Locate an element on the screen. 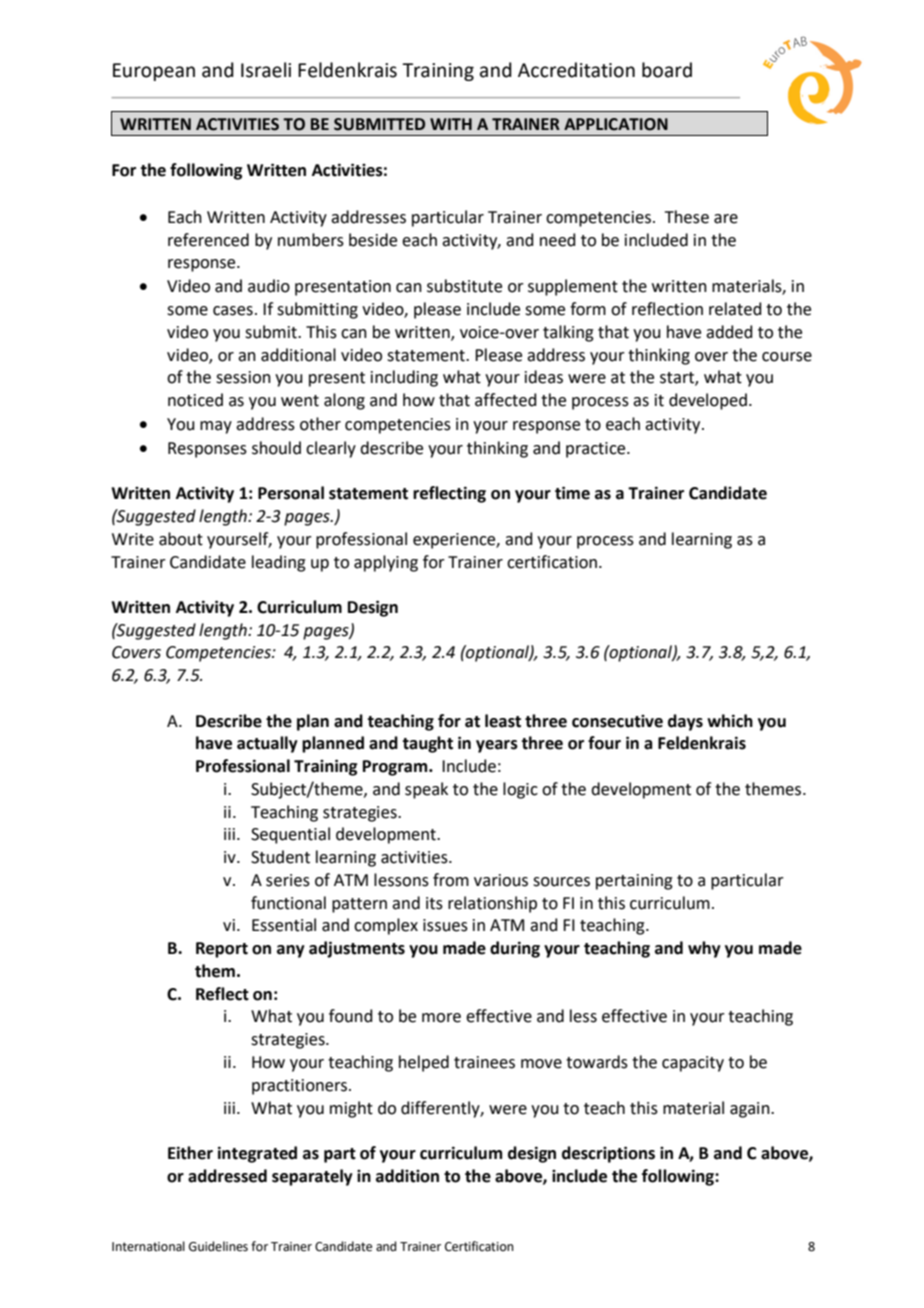  separately is located at coordinates (312, 1177).
